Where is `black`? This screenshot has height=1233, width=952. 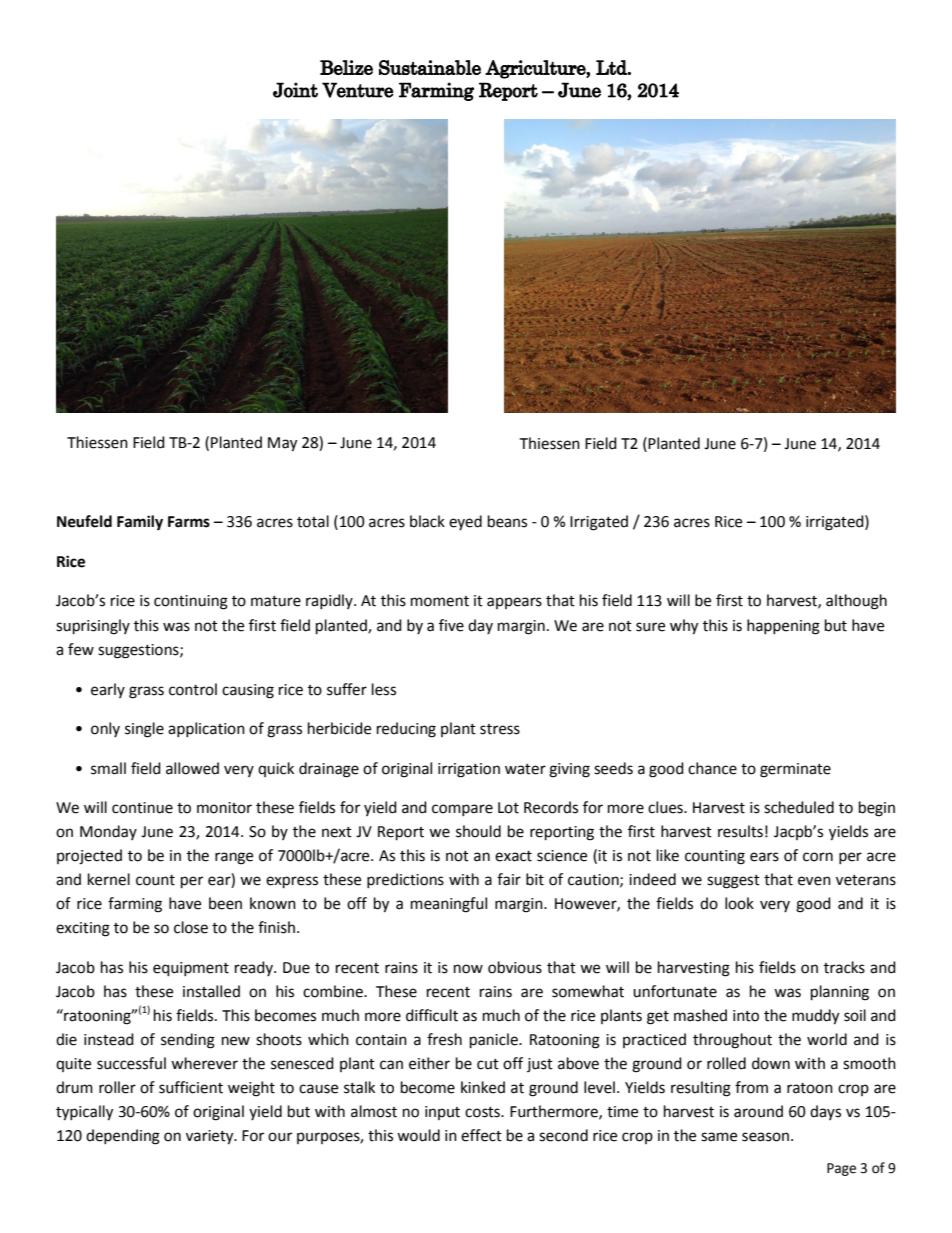 black is located at coordinates (427, 521).
